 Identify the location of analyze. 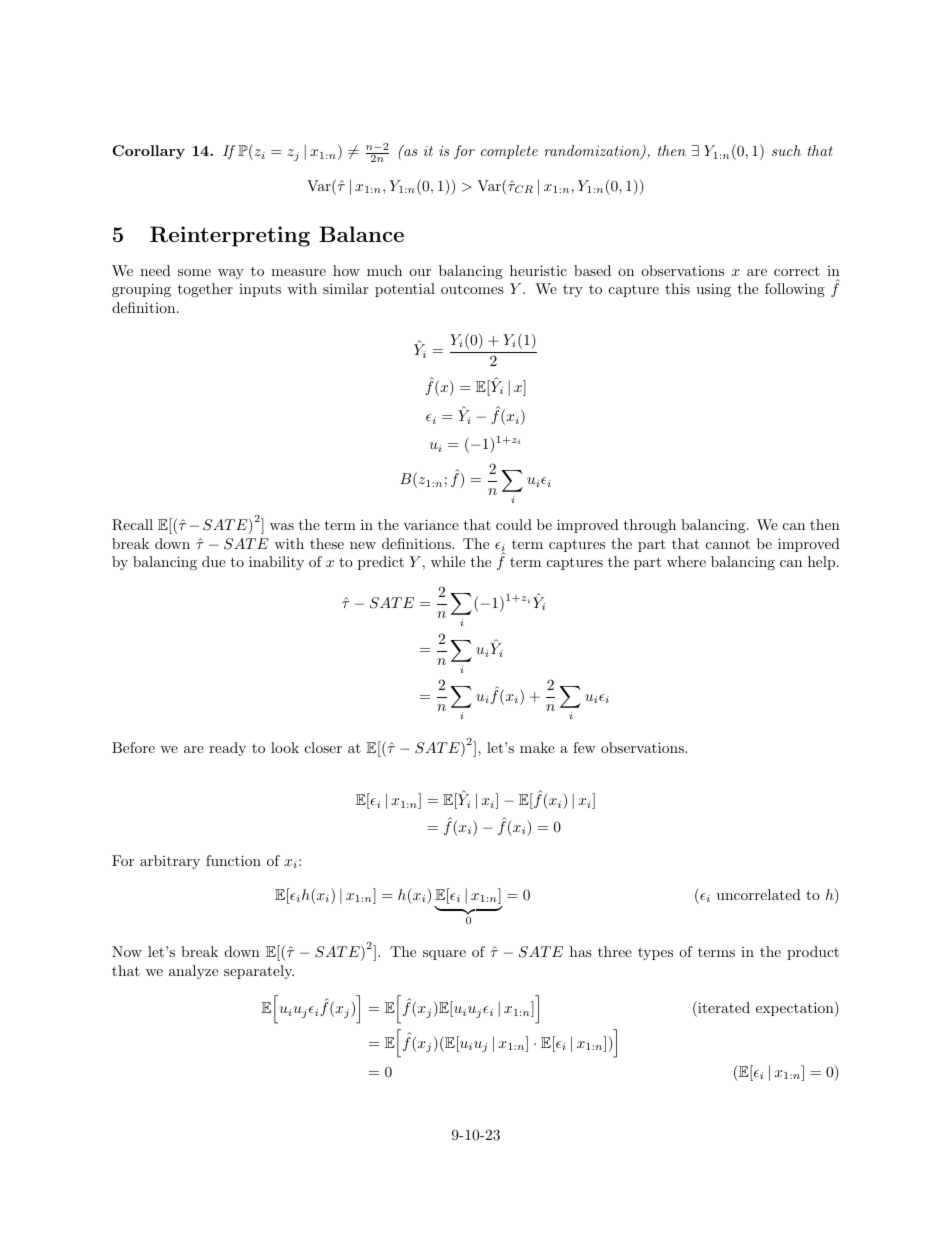
(193, 972).
